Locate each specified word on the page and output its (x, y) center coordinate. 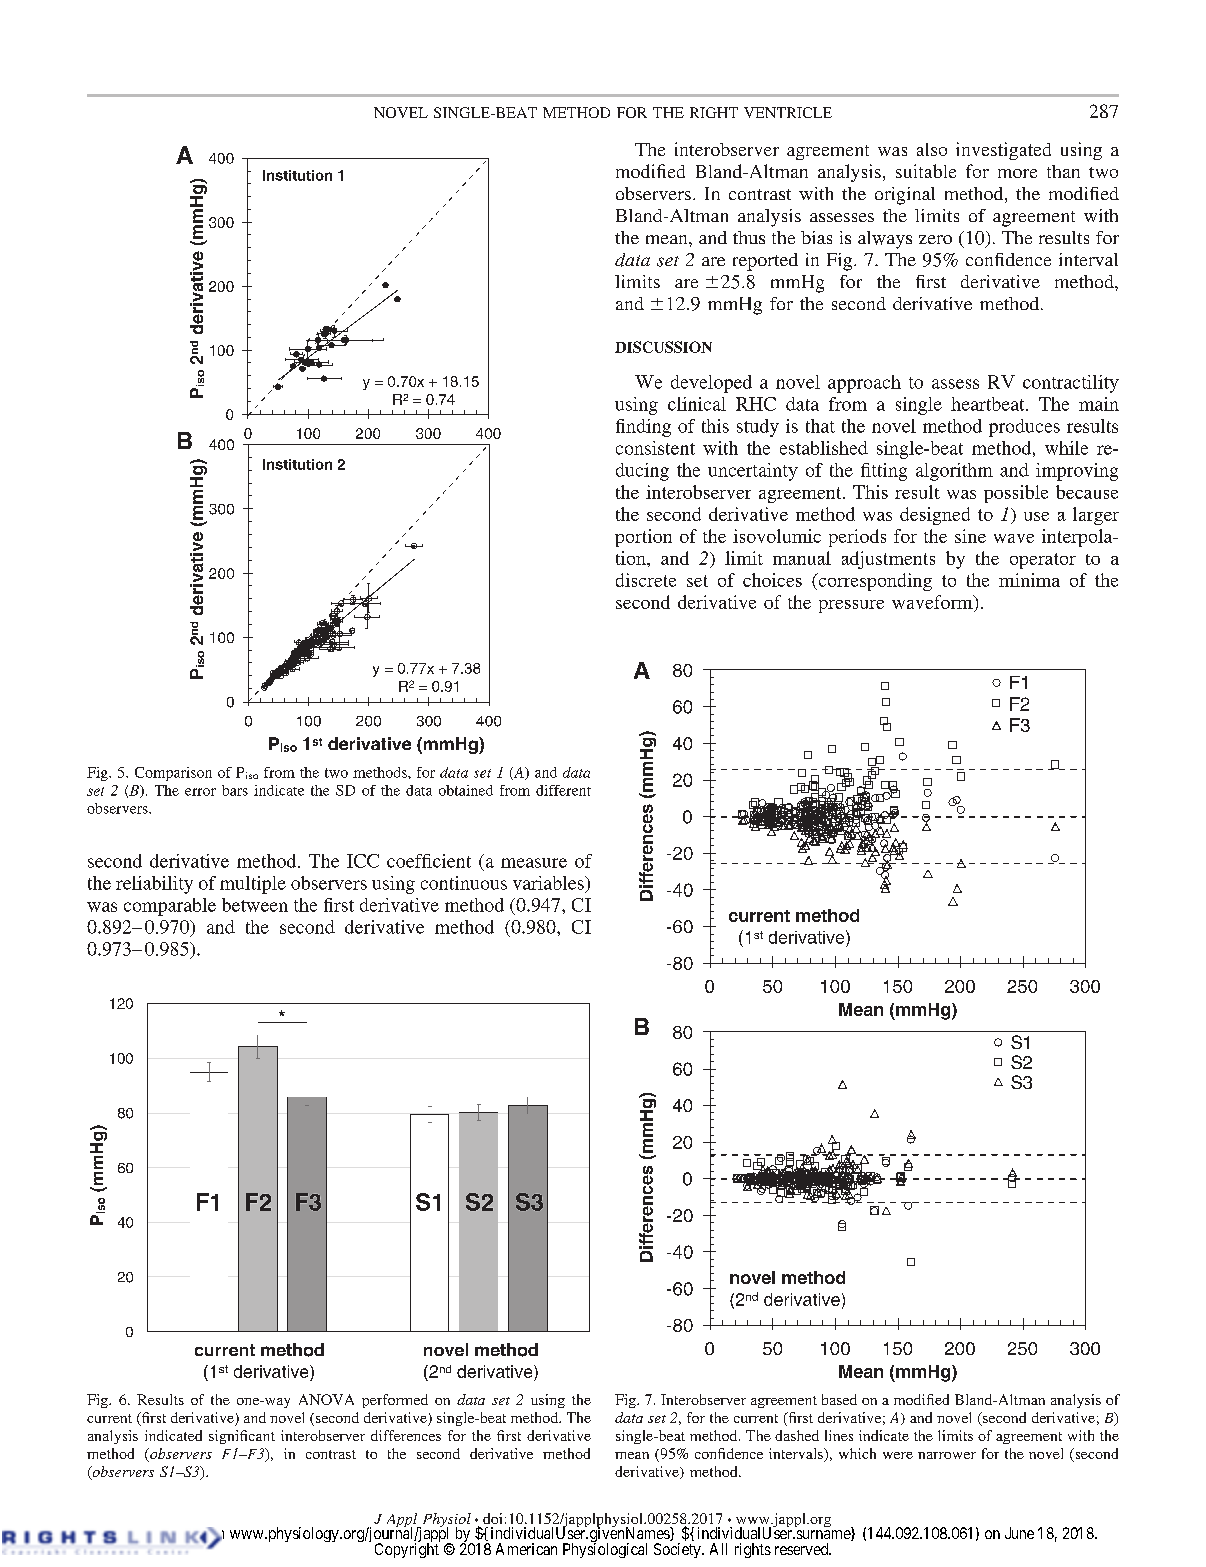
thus (749, 237)
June (1019, 1533)
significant (242, 1437)
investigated (1003, 151)
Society (678, 1550)
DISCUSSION (663, 347)
